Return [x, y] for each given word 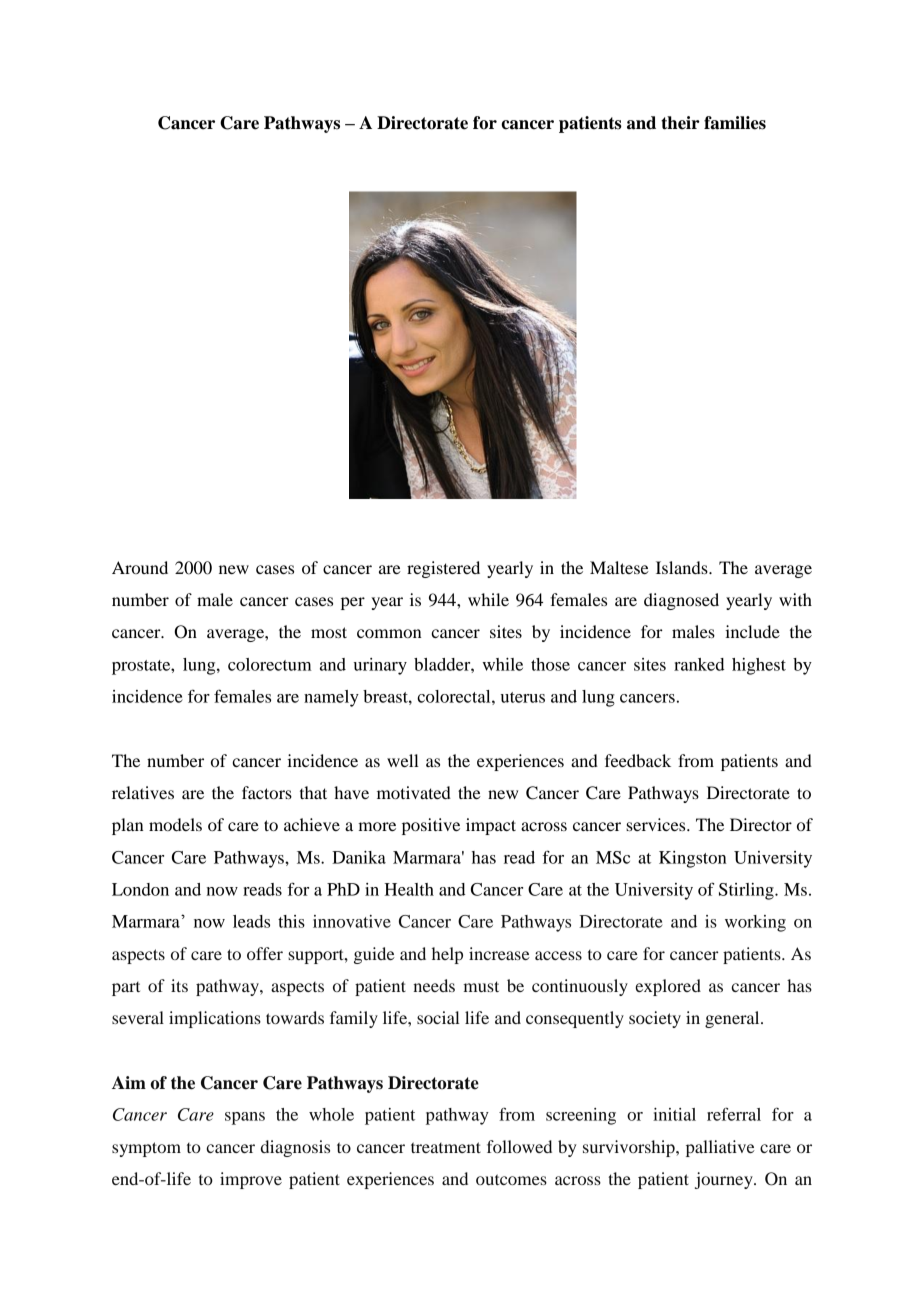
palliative [720, 1148]
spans [245, 1118]
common [389, 633]
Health [409, 889]
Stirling [747, 891]
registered [443, 569]
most [329, 632]
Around [140, 567]
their [680, 123]
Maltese [619, 567]
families [735, 123]
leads [251, 921]
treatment [446, 1147]
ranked [699, 664]
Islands [683, 567]
